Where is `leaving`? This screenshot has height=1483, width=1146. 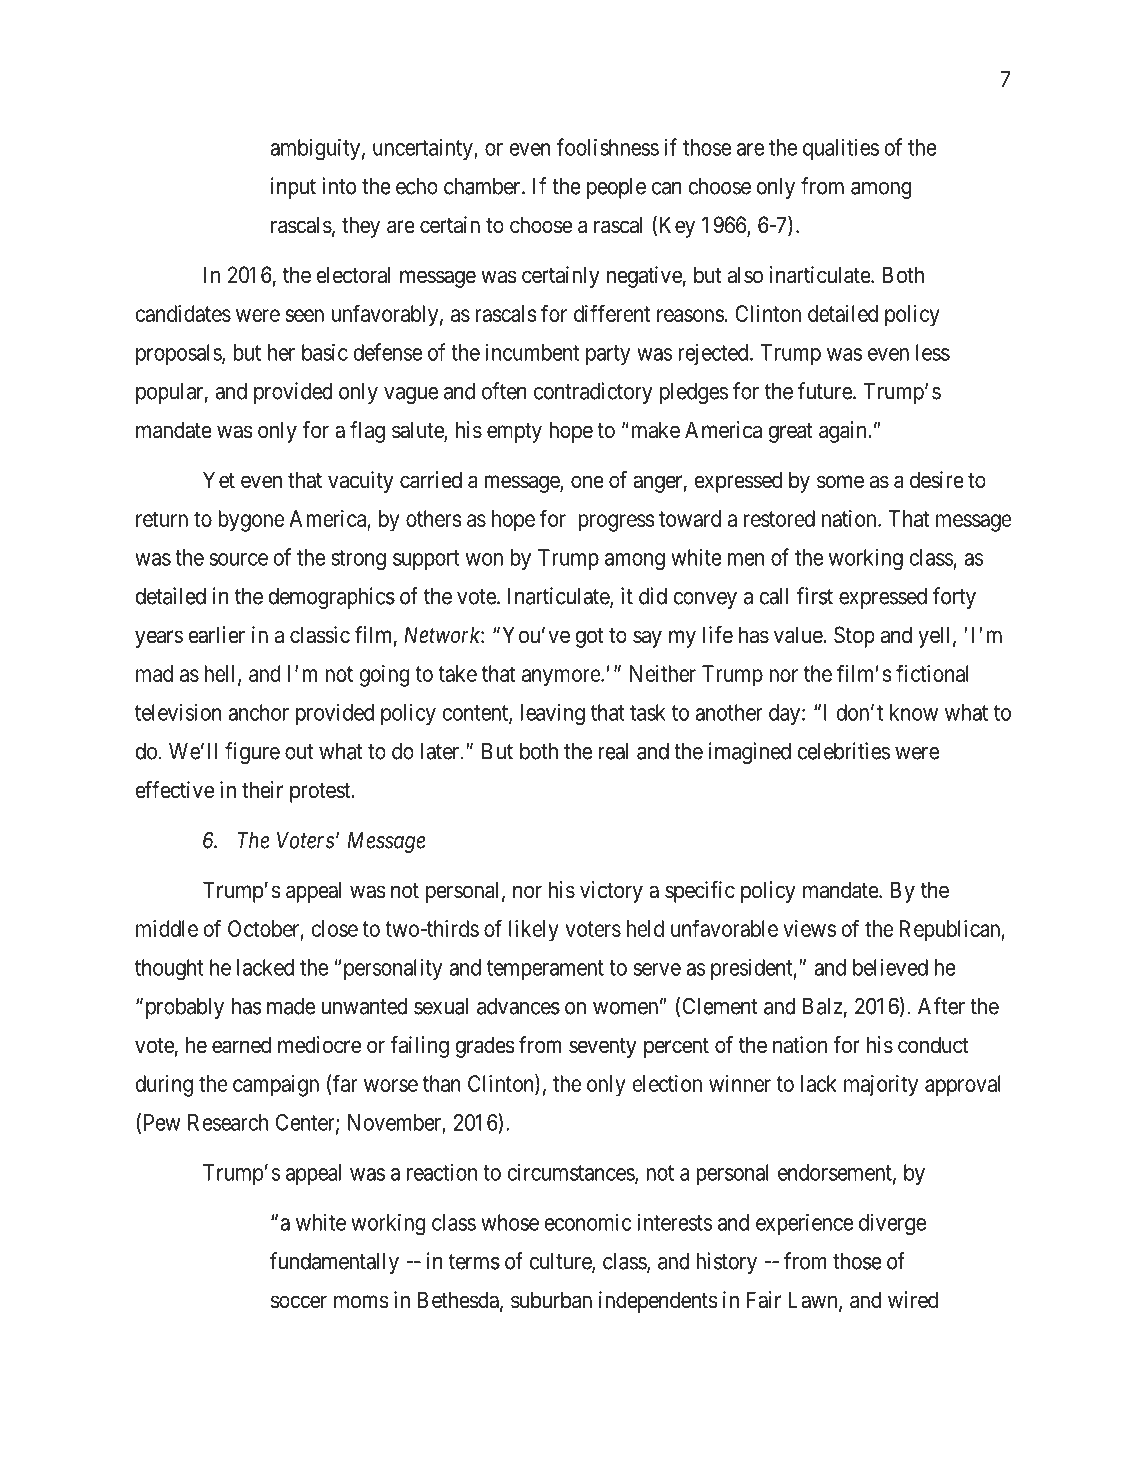
leaving is located at coordinates (552, 715).
